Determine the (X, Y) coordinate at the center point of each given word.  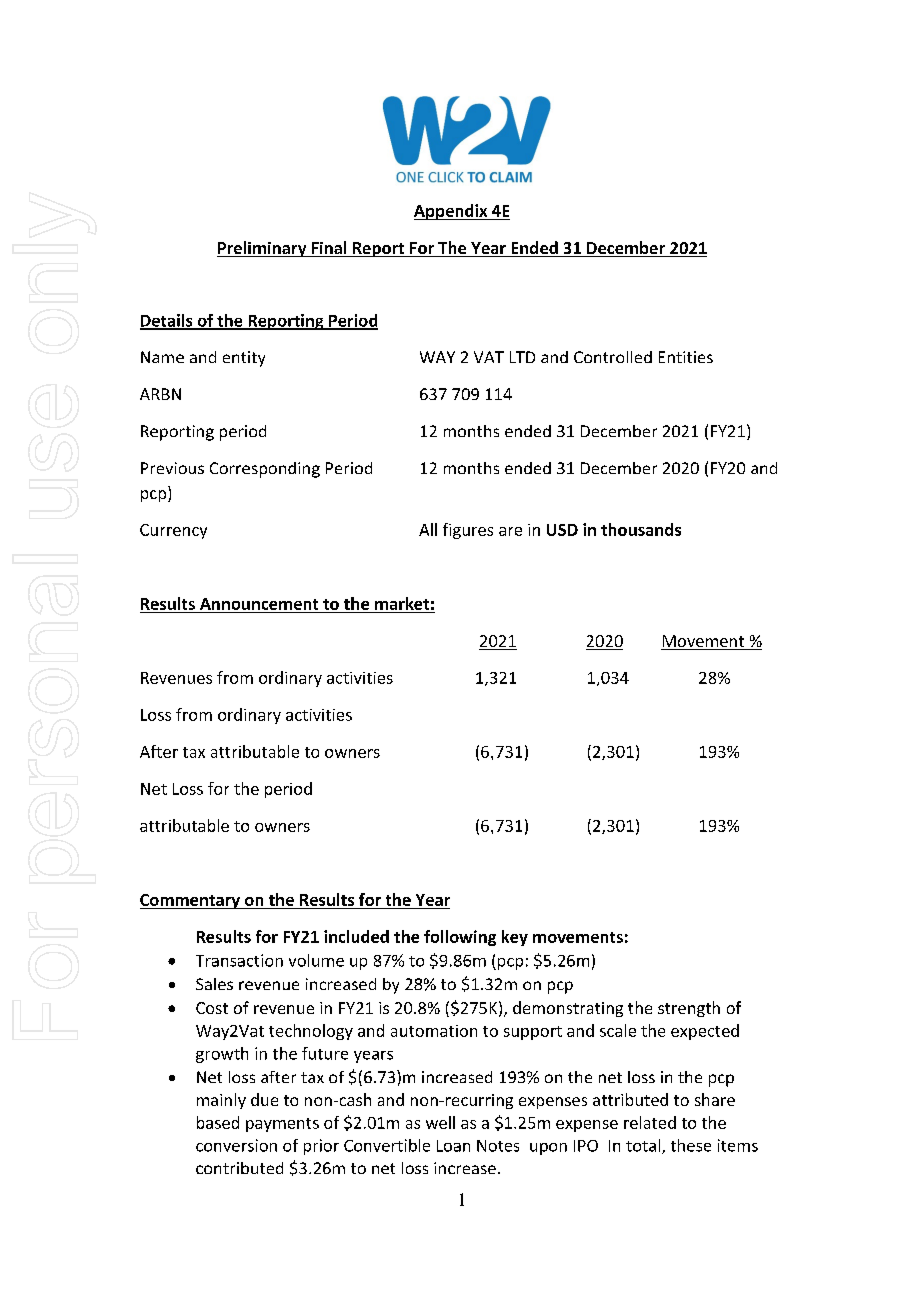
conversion (236, 1145)
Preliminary (263, 249)
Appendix (452, 212)
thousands (641, 529)
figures (468, 531)
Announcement (259, 604)
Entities (686, 357)
